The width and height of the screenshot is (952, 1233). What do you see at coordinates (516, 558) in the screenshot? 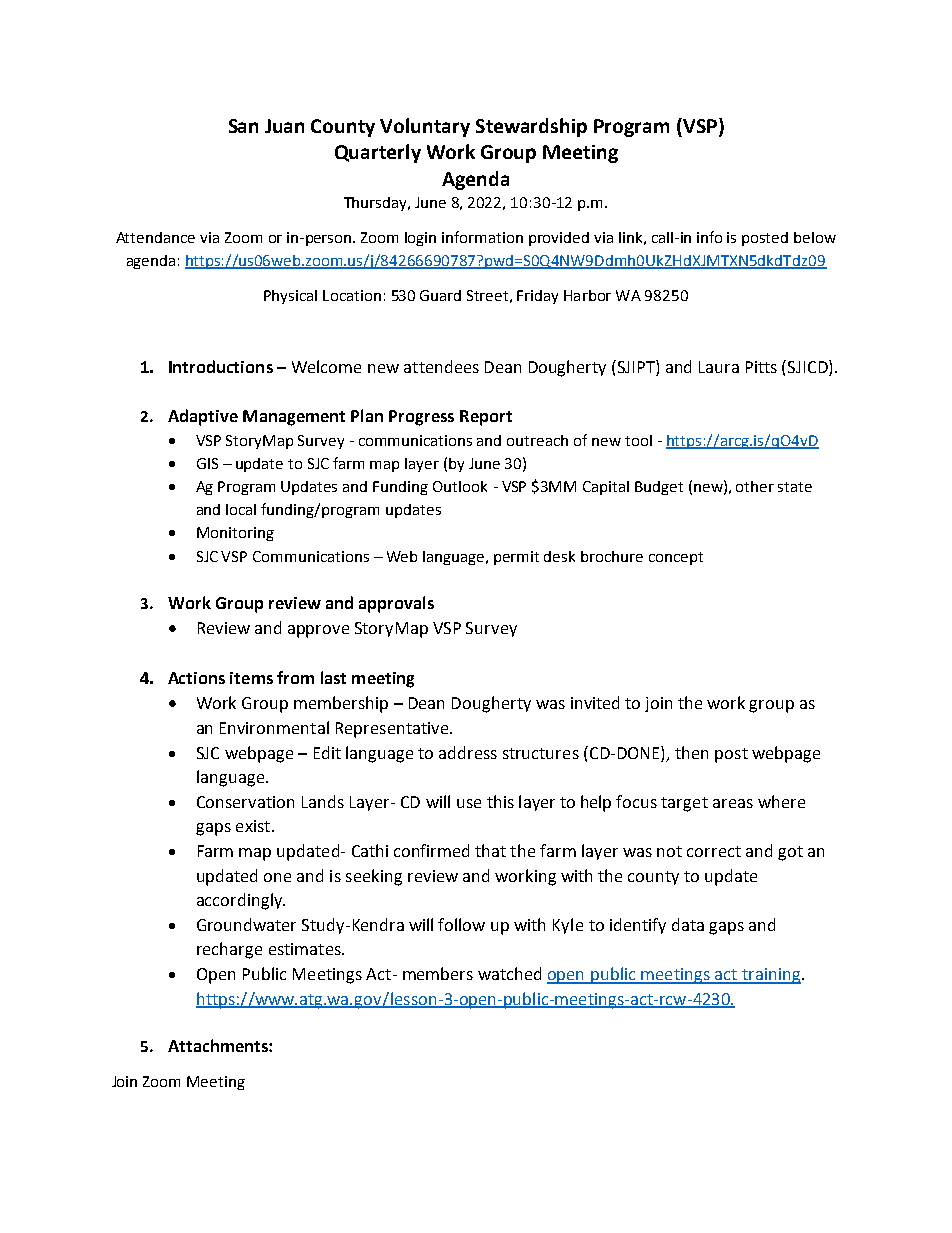
I see `permit` at bounding box center [516, 558].
